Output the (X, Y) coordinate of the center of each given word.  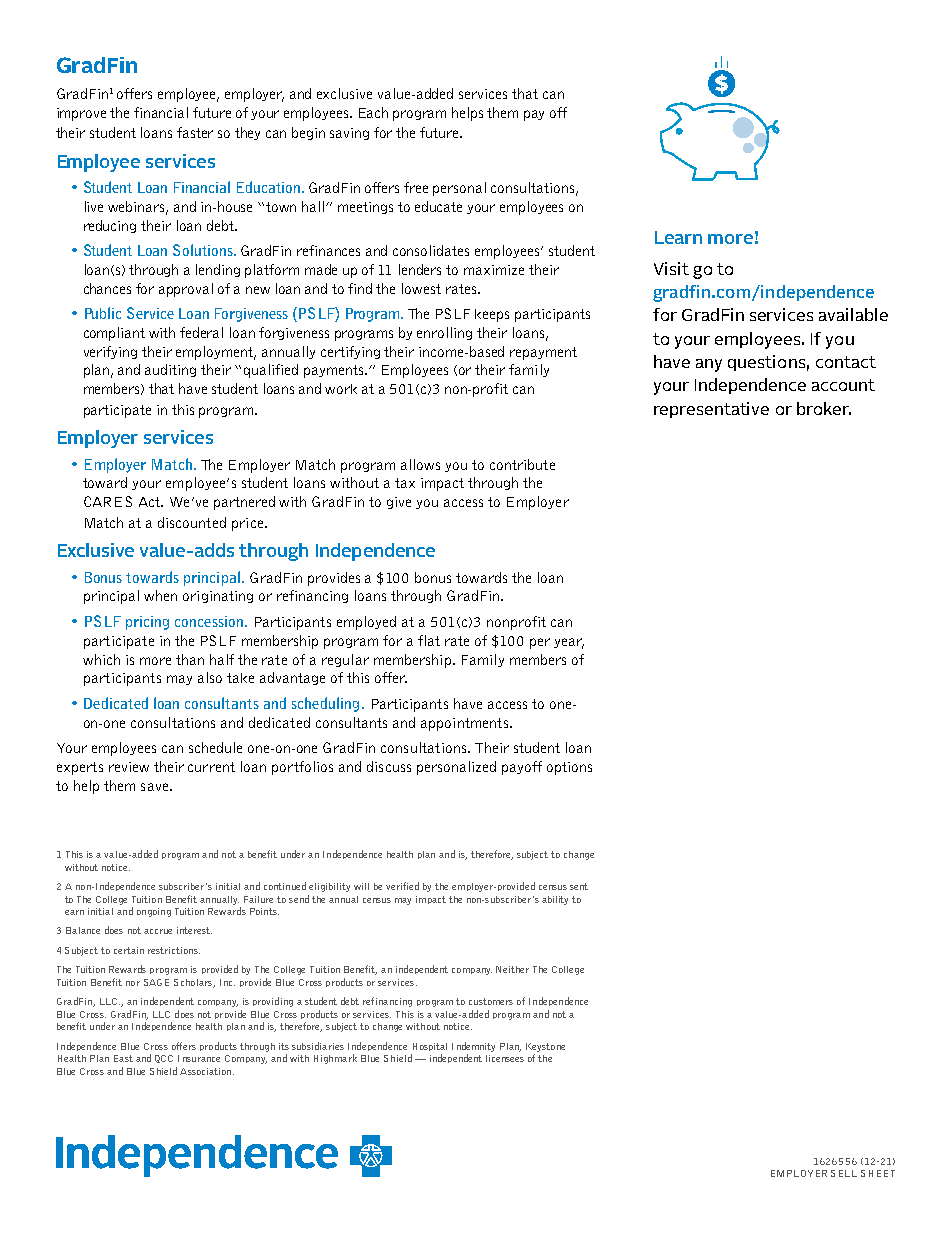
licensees (505, 1058)
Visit (671, 268)
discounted (192, 522)
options (569, 768)
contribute (522, 464)
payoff (522, 768)
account (843, 385)
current (211, 767)
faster (195, 132)
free (416, 187)
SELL (844, 1173)
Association (207, 1071)
